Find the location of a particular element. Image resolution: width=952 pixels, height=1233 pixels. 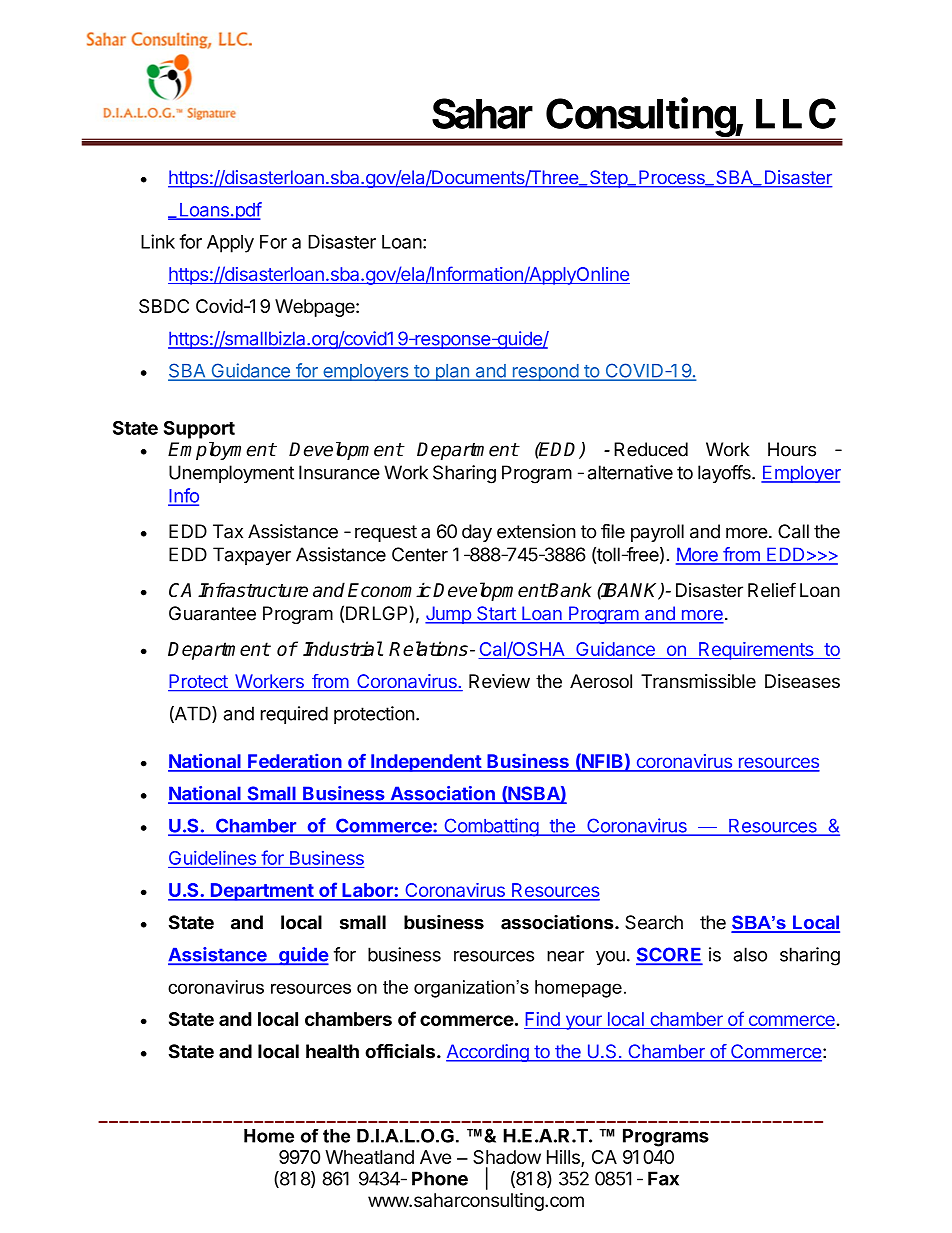

Webpage is located at coordinates (316, 308).
